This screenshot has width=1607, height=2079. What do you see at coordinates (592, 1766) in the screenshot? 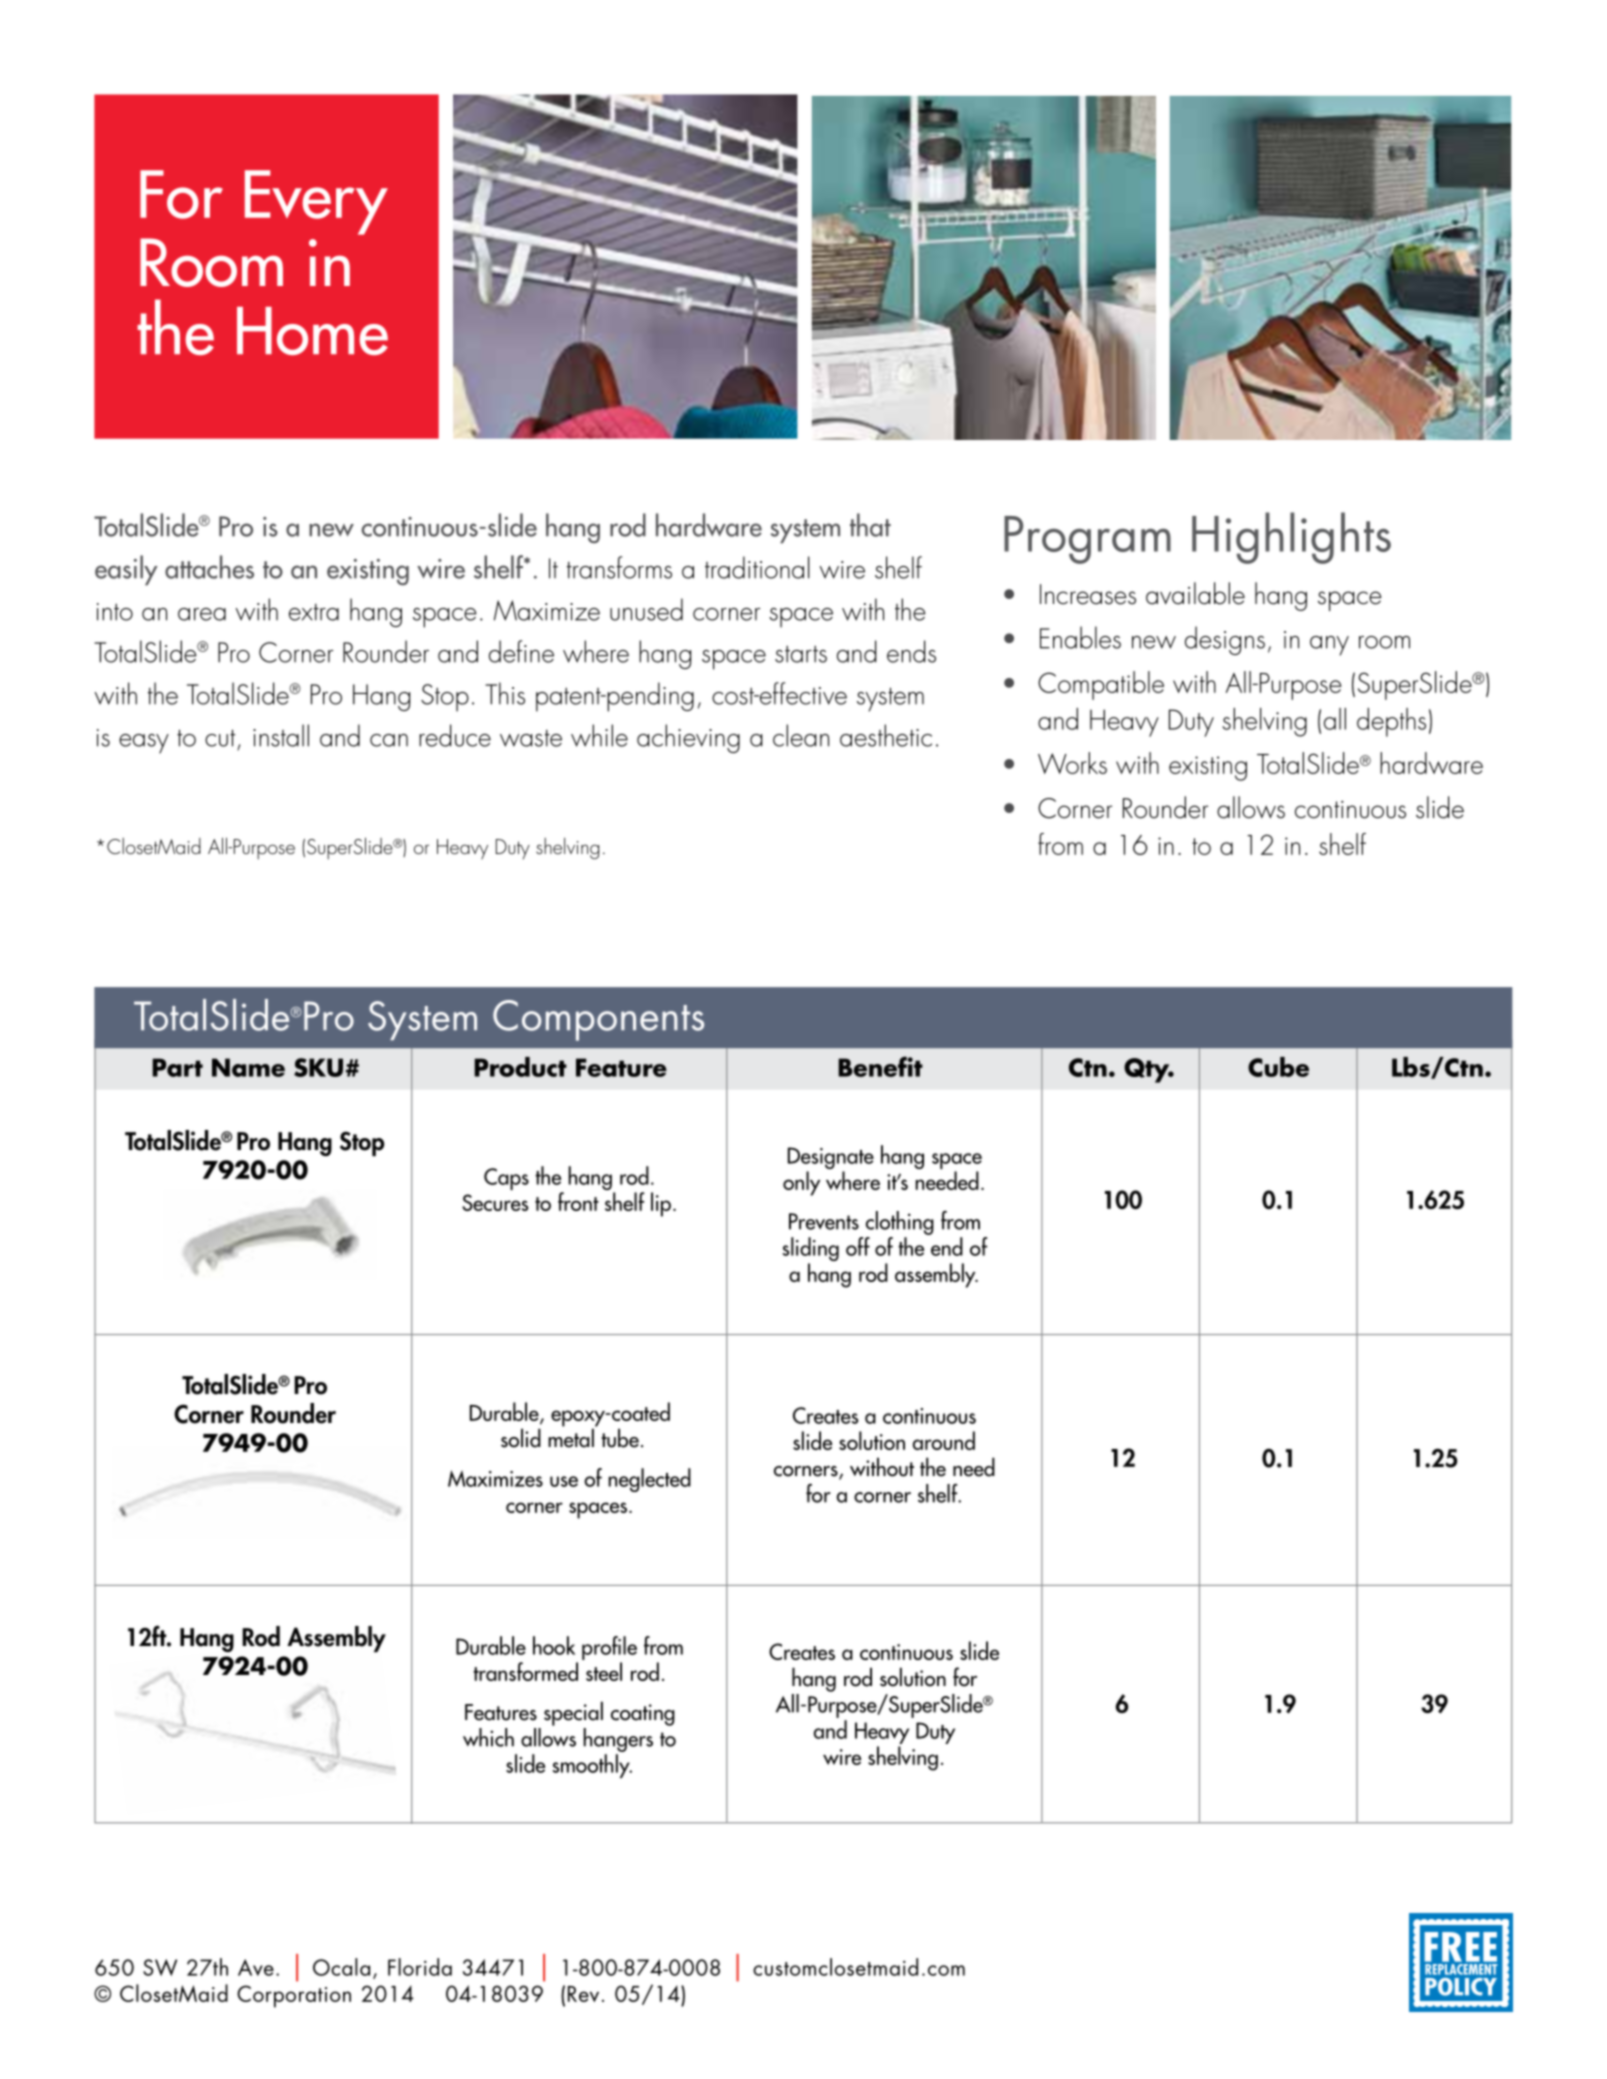
I see `smoothly` at bounding box center [592, 1766].
